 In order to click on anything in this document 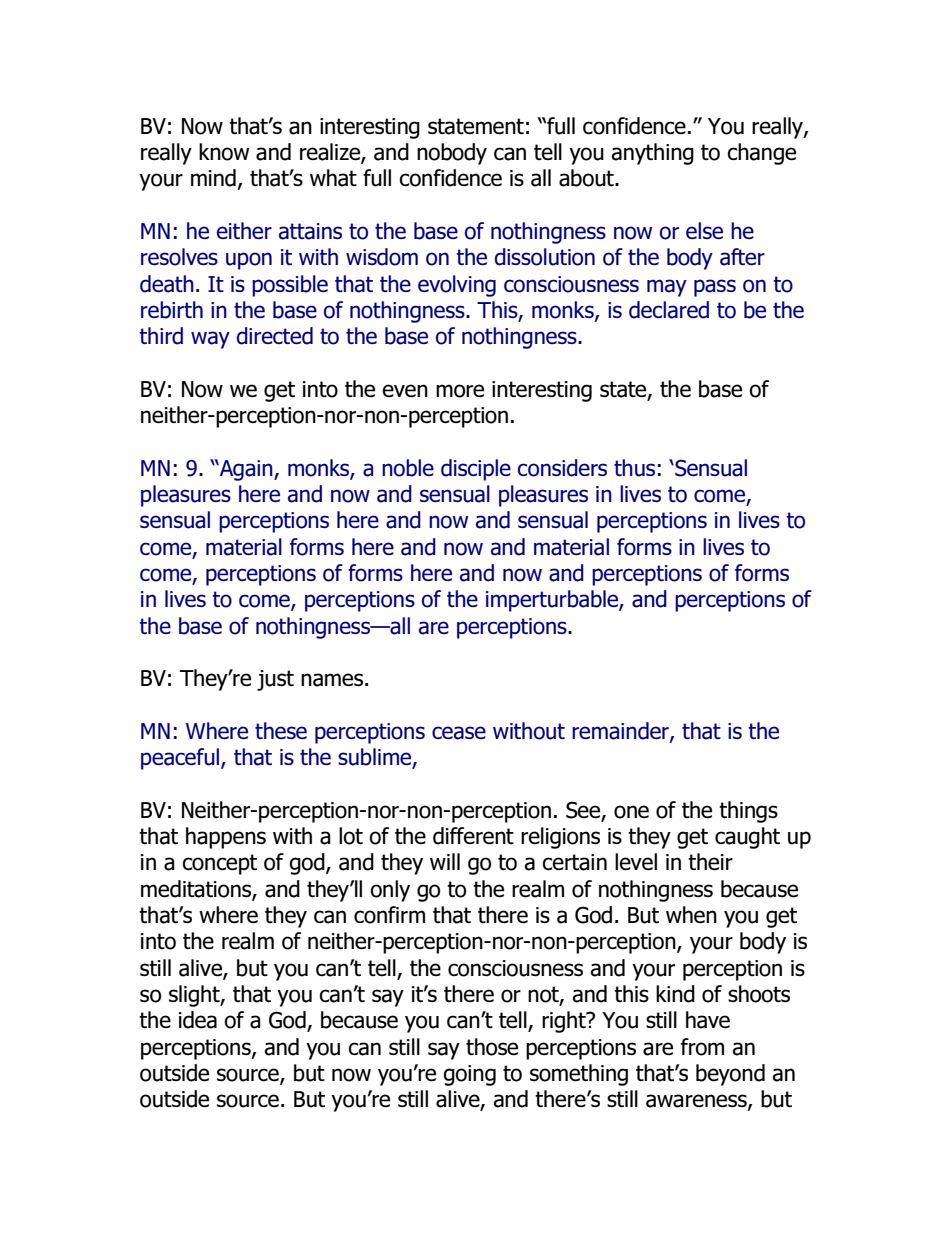, I will do `click(652, 154)`.
